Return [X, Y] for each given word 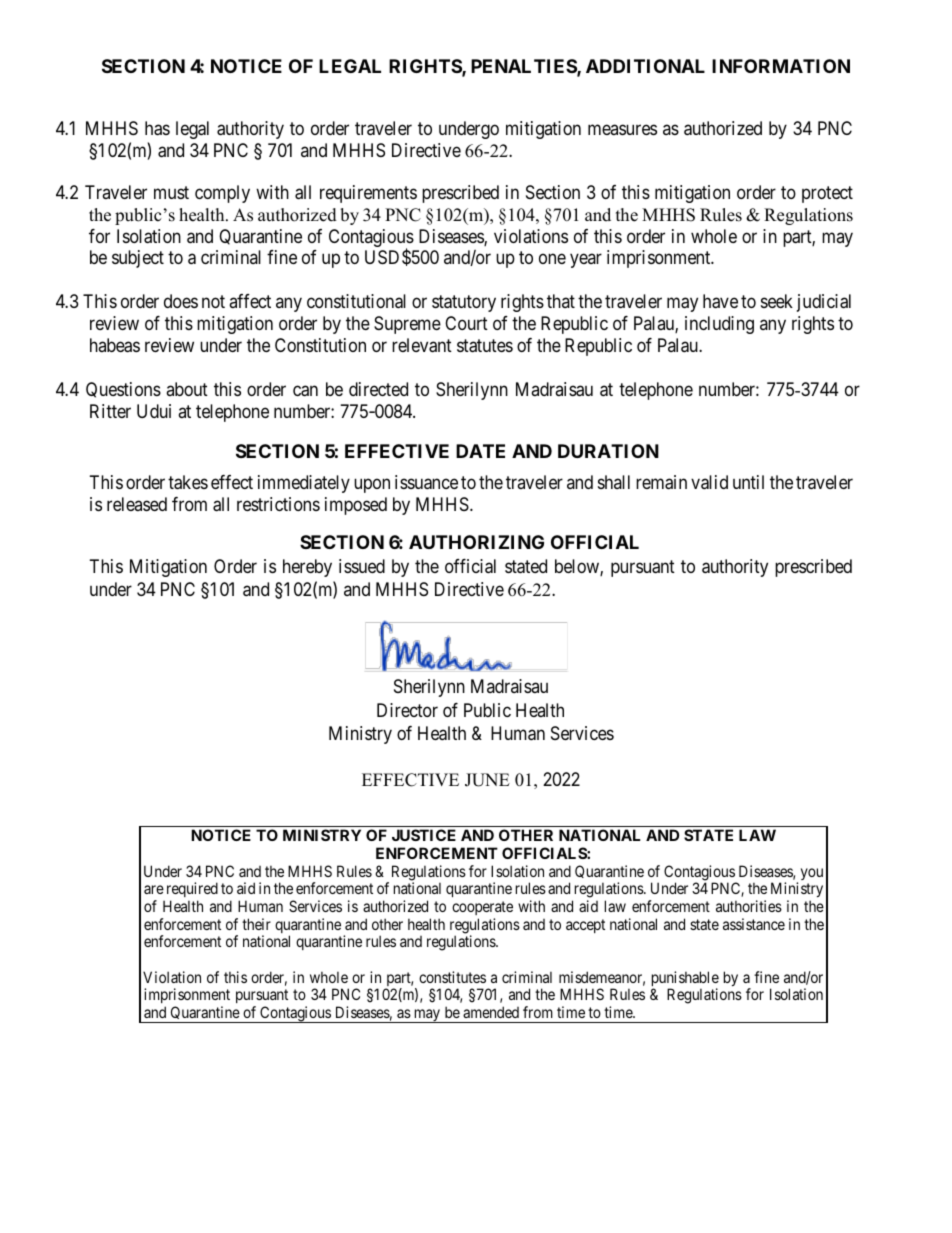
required [191, 891]
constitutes [452, 977]
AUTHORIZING [476, 542]
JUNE [487, 780]
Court [466, 323]
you [812, 874]
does [181, 301]
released [137, 504]
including [719, 325]
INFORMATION [781, 66]
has [157, 128]
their [256, 924]
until [748, 482]
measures [622, 129]
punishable [685, 980]
